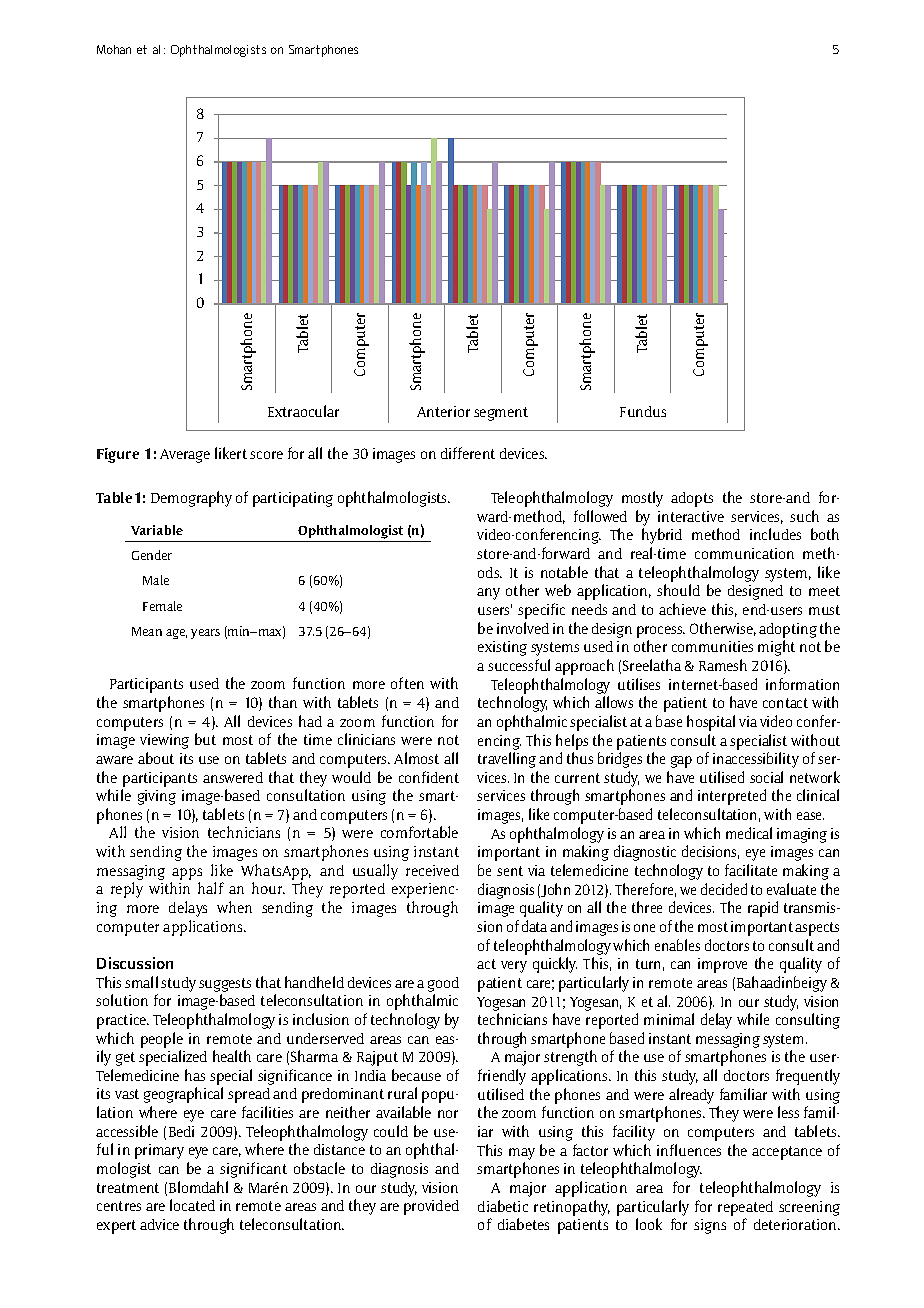 This screenshot has height=1308, width=924. What do you see at coordinates (205, 634) in the screenshot?
I see `years` at bounding box center [205, 634].
